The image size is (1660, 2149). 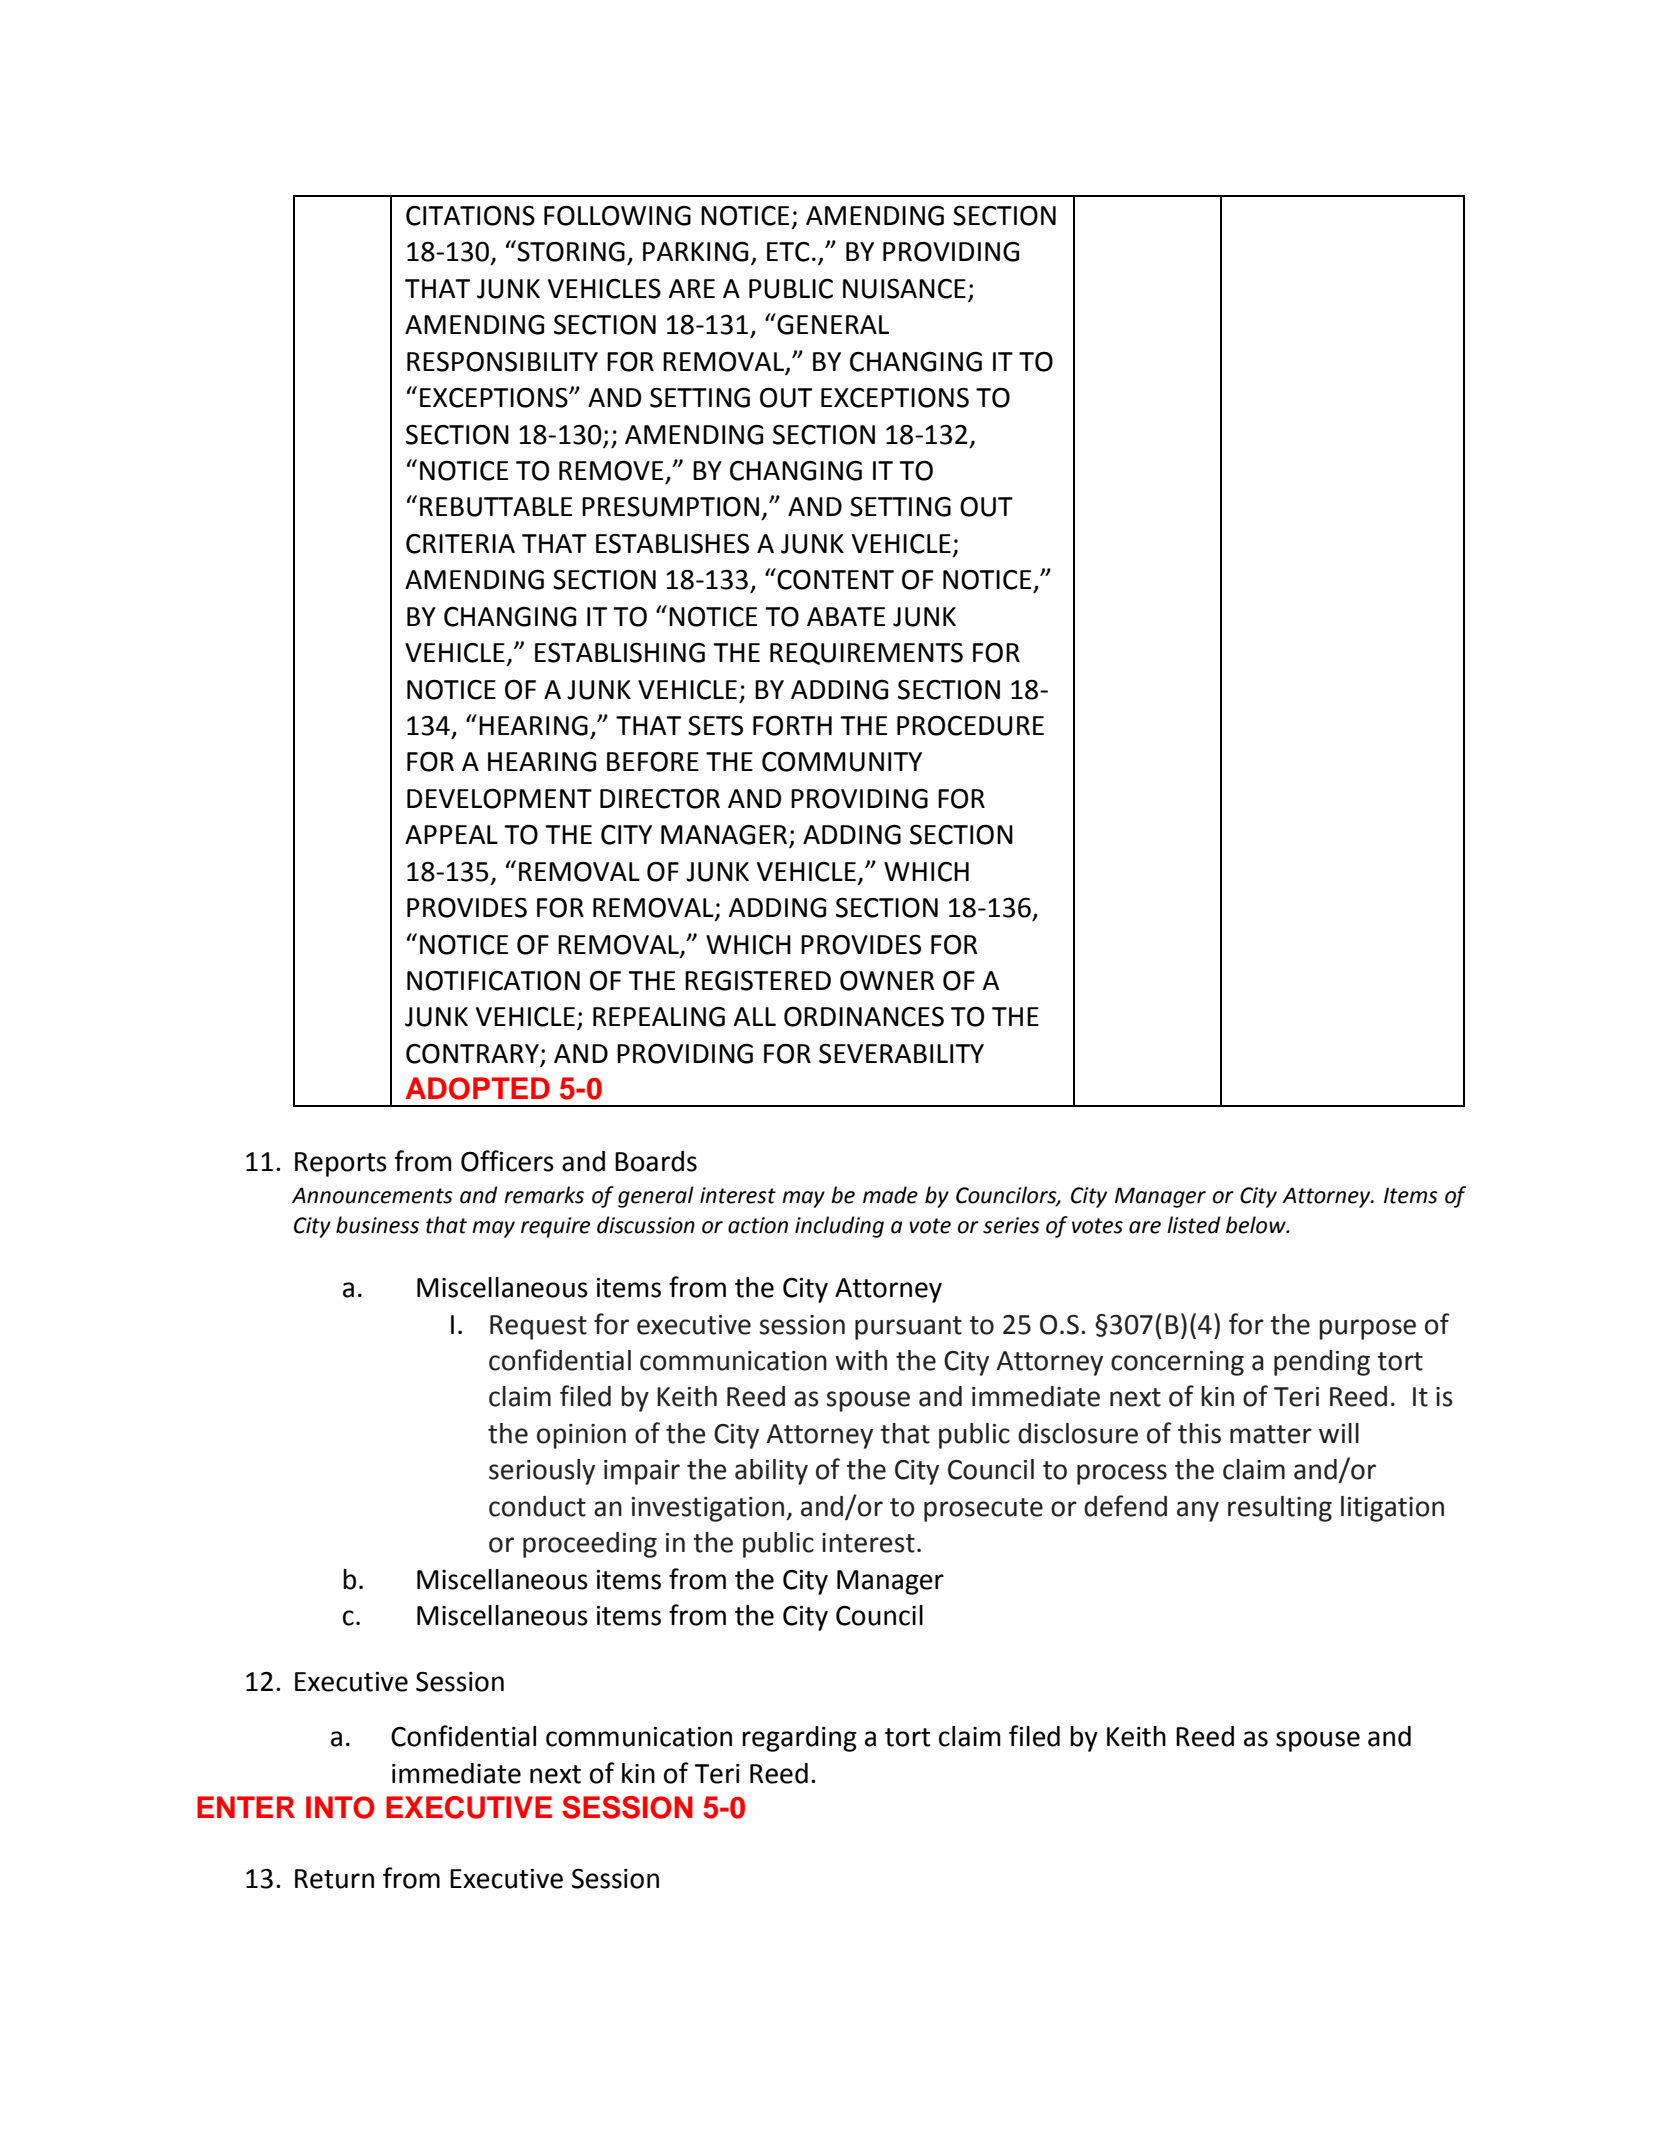 I want to click on CONTRARY, so click(x=473, y=1055).
